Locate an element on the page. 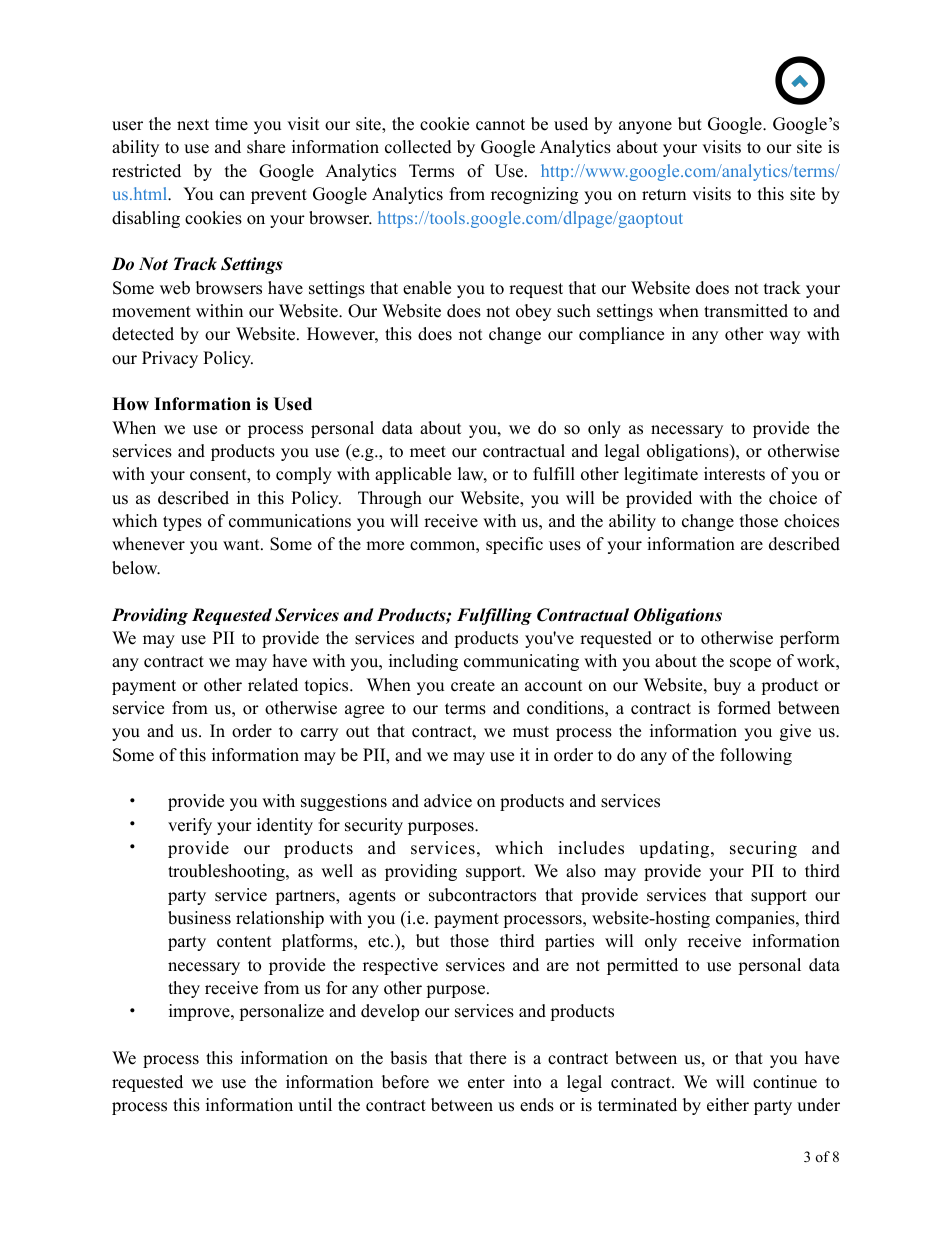  related is located at coordinates (273, 685).
